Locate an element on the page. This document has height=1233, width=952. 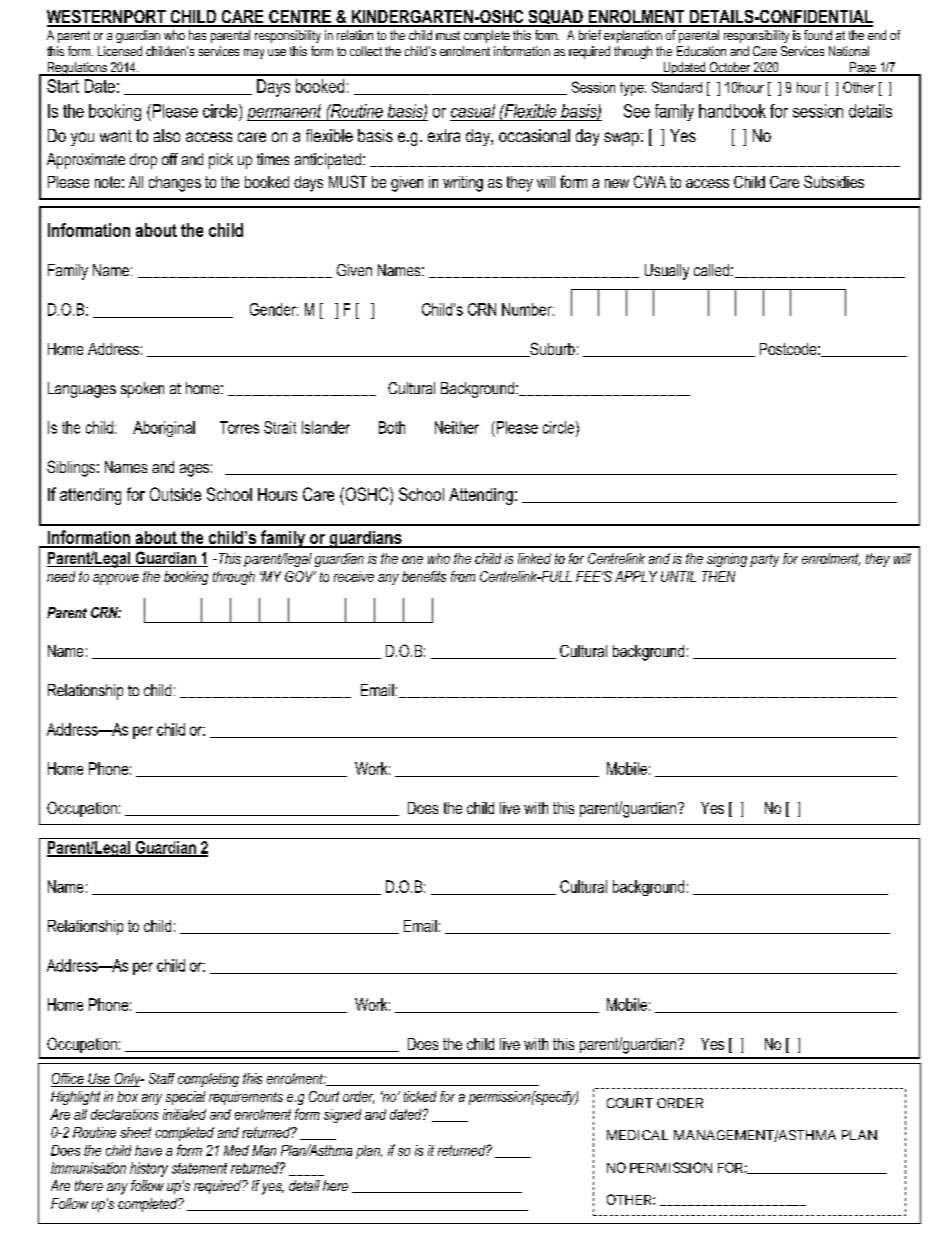
MEDICAL is located at coordinates (637, 1135).
